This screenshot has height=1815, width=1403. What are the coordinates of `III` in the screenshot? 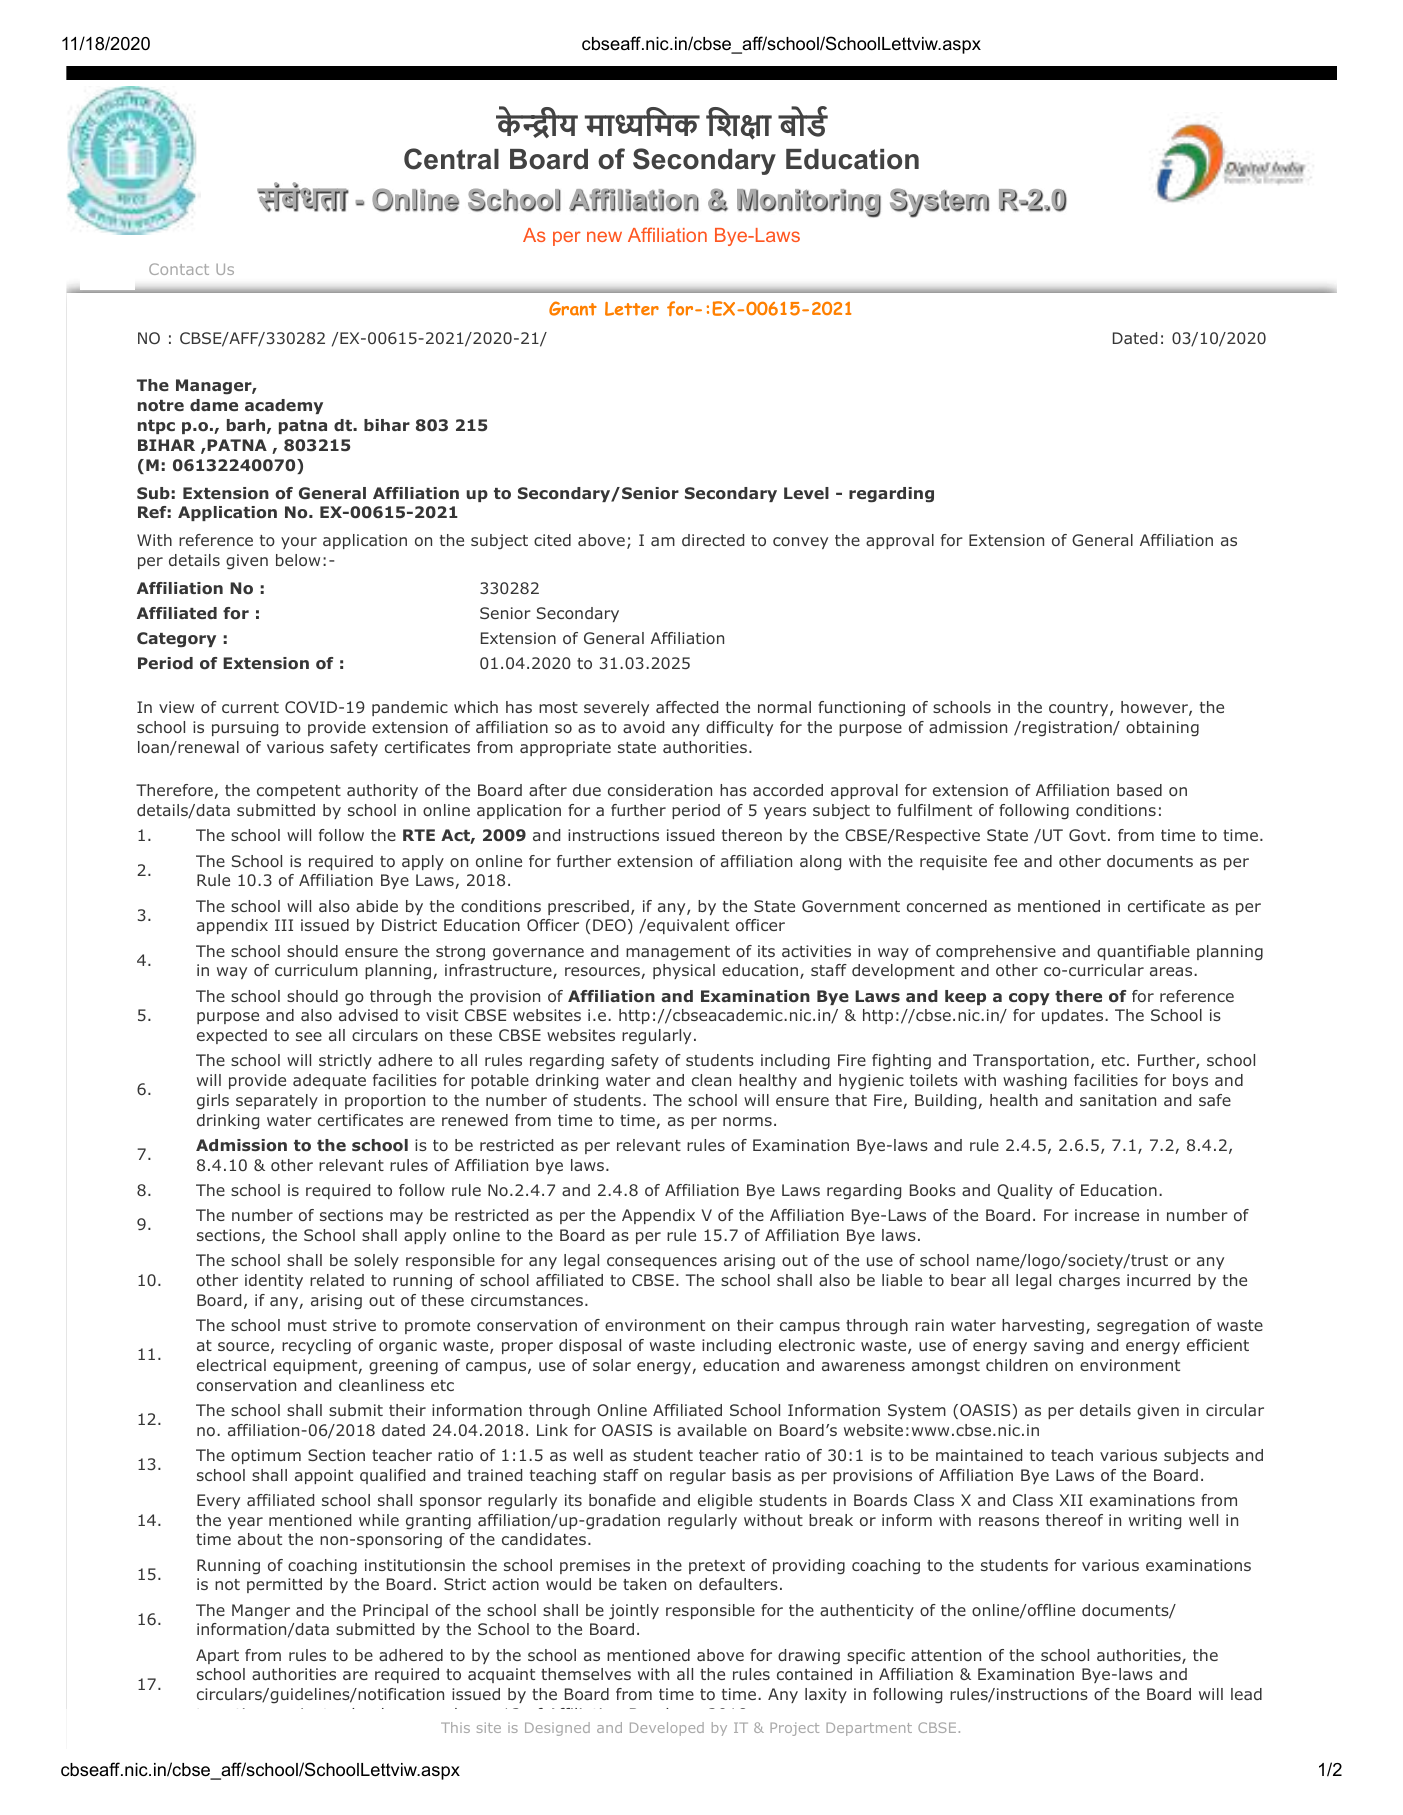 It's located at (284, 925).
